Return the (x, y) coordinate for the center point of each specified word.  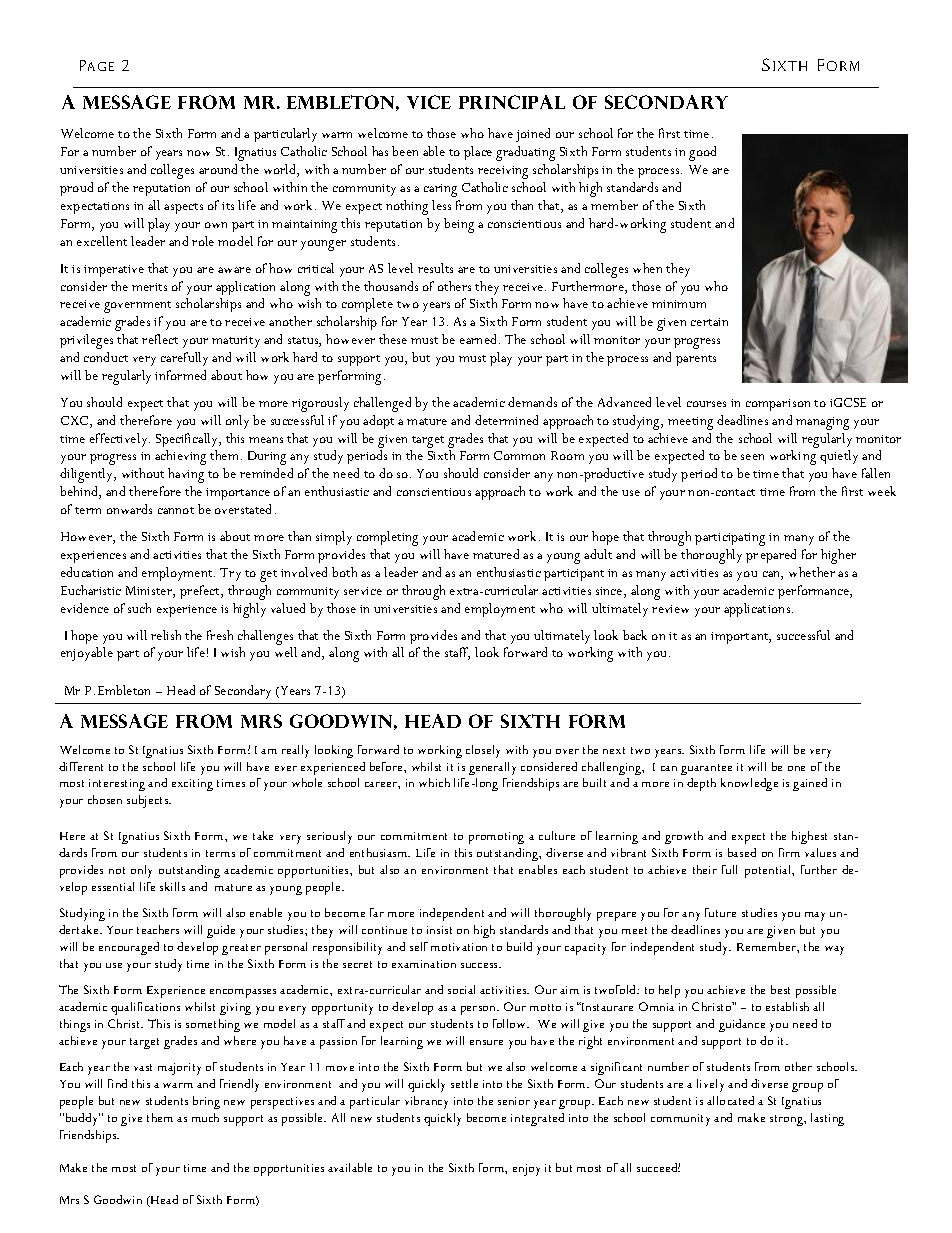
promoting (496, 838)
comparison (778, 405)
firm (789, 852)
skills (172, 886)
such (139, 608)
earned (480, 339)
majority (179, 1069)
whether (812, 572)
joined (533, 135)
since (610, 592)
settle (464, 1083)
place (478, 153)
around (218, 169)
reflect (160, 339)
